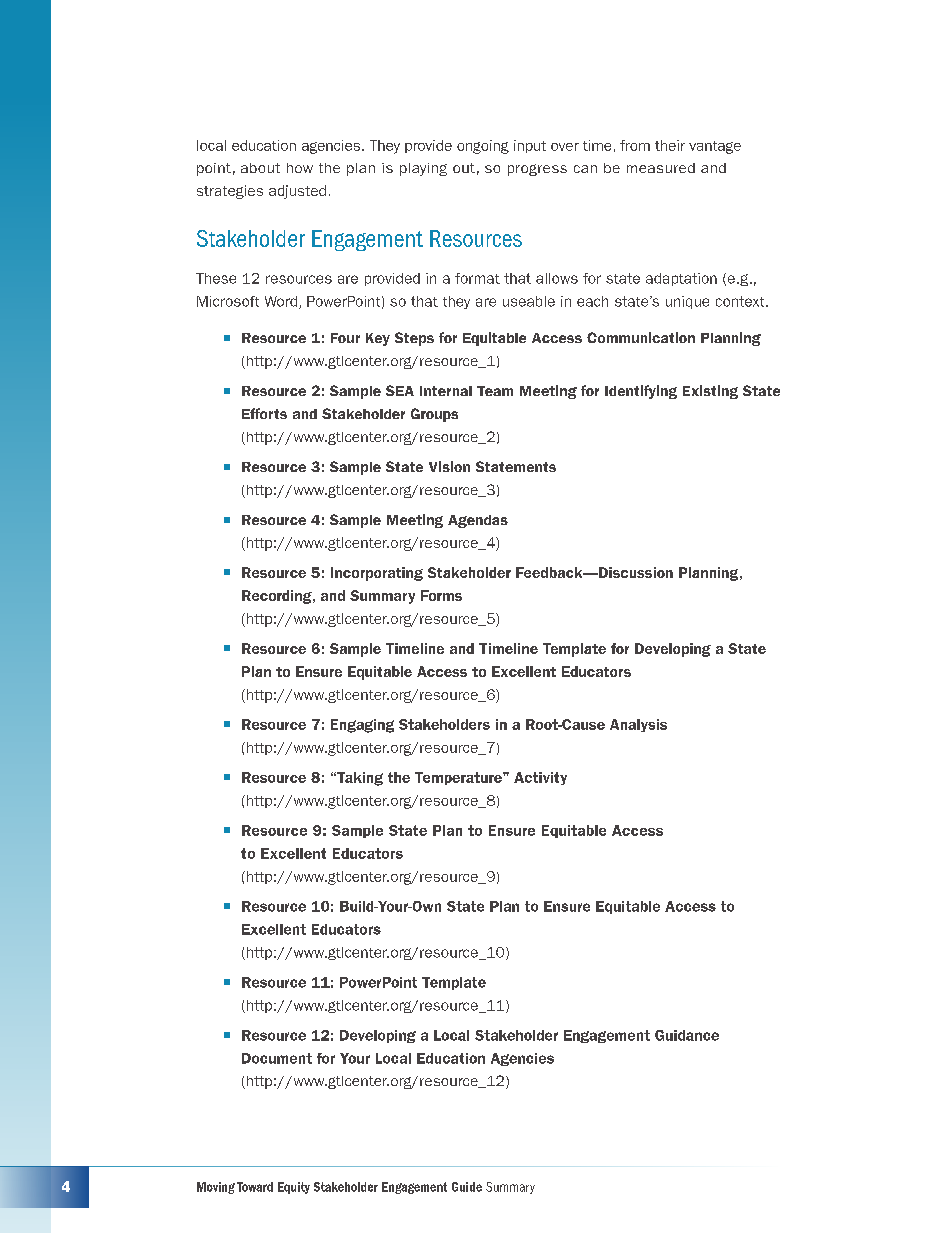 The image size is (952, 1233). Describe the element at coordinates (661, 168) in the screenshot. I see `measured` at that location.
